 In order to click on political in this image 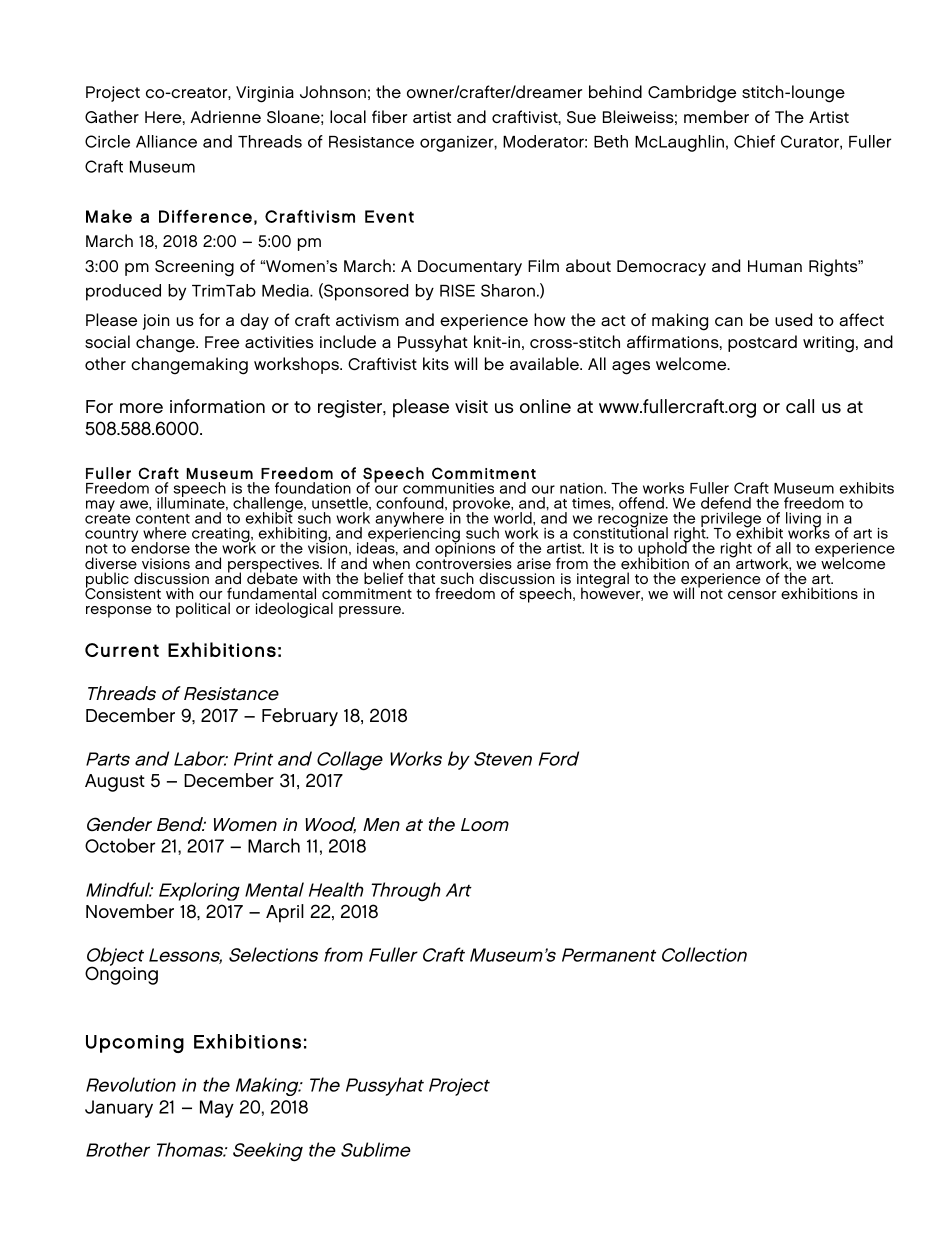, I will do `click(203, 610)`.
